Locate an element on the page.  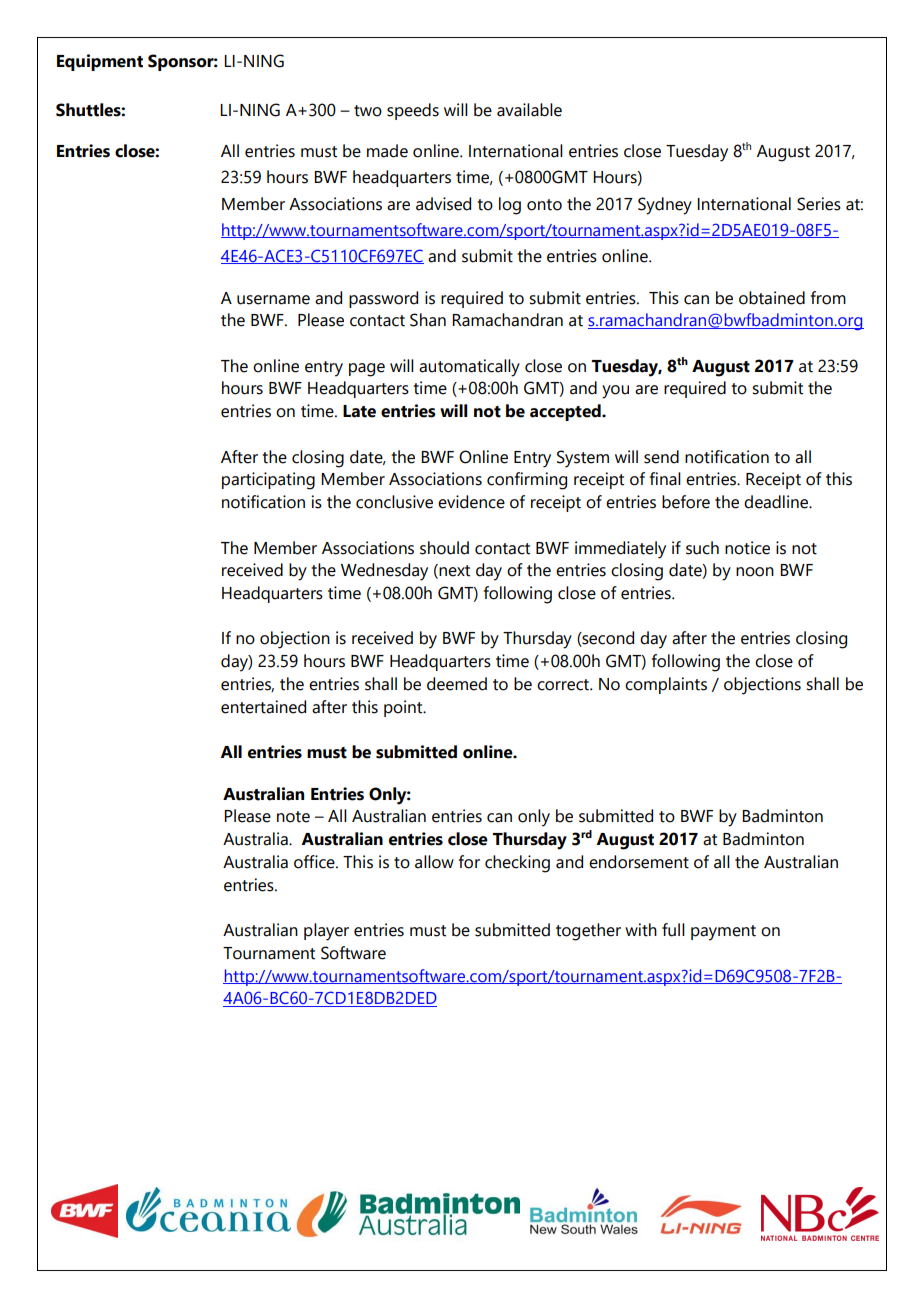
allow is located at coordinates (434, 862).
